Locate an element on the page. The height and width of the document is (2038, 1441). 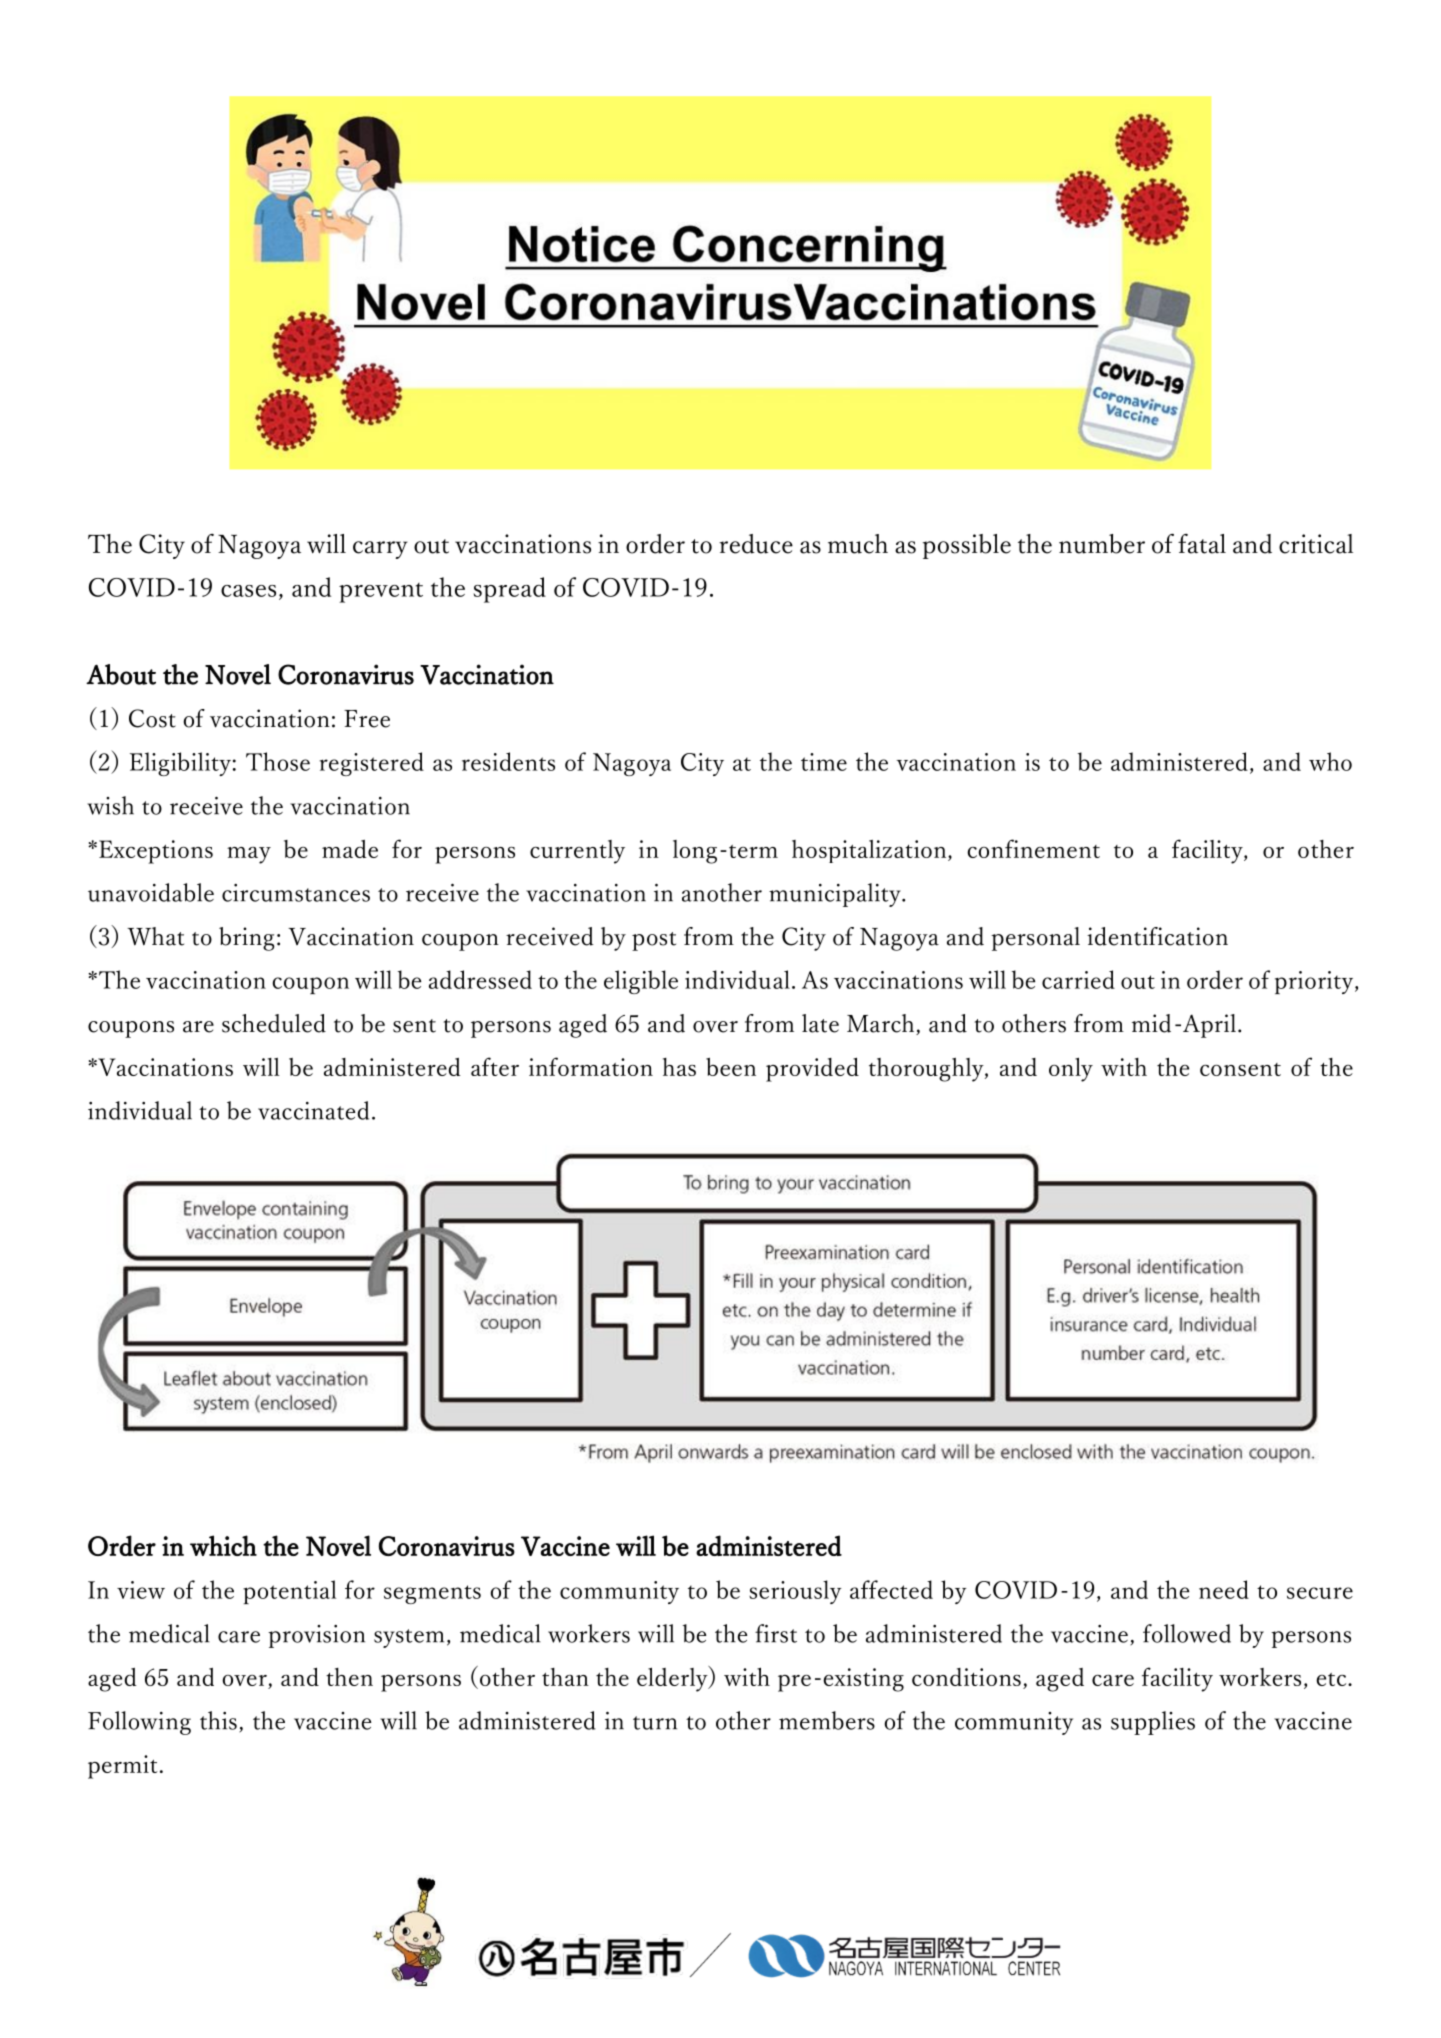
been is located at coordinates (731, 1067).
